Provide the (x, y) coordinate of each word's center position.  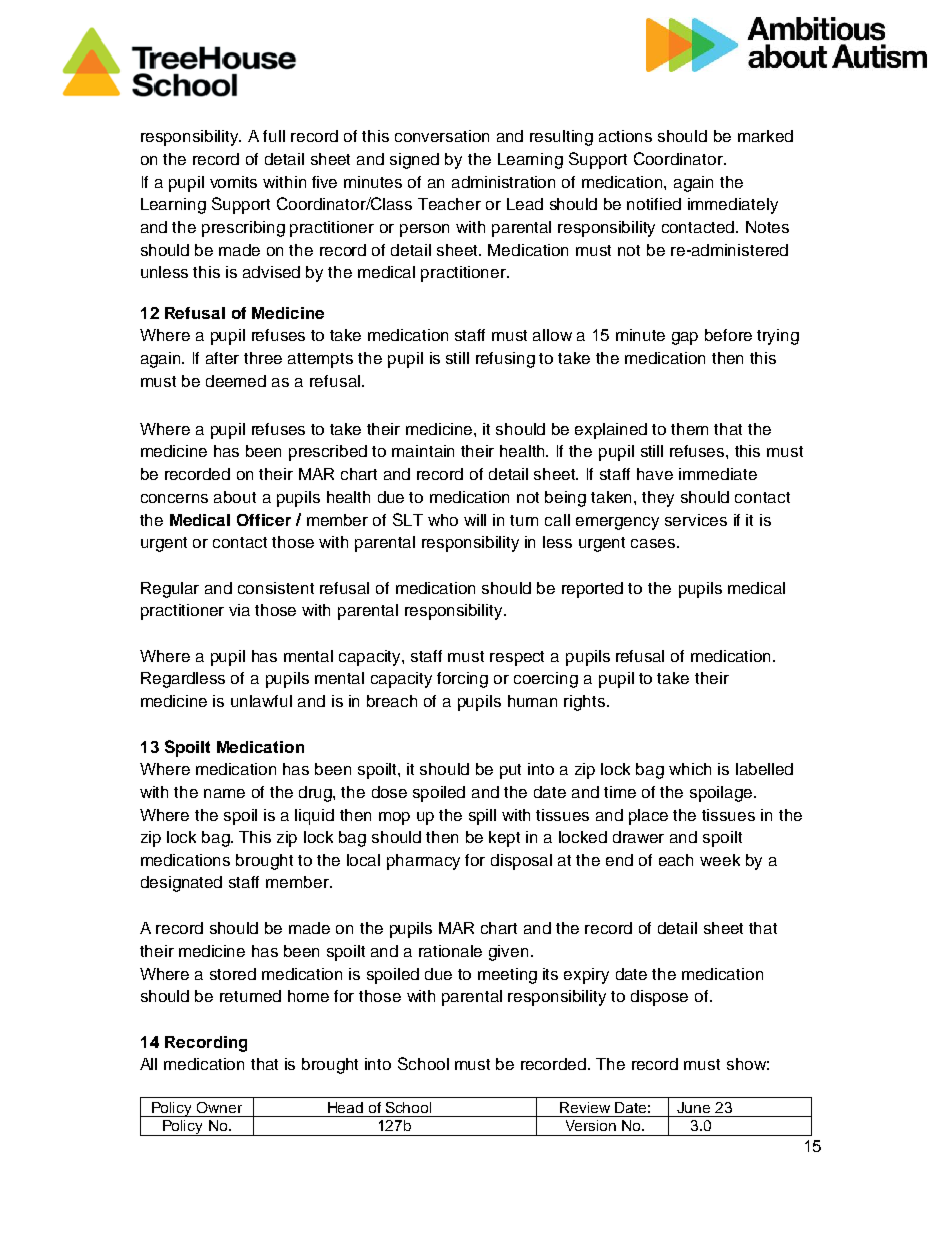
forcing (462, 680)
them (689, 429)
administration (503, 182)
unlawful (261, 701)
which (690, 769)
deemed (236, 381)
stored (233, 974)
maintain (423, 451)
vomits (233, 182)
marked (765, 136)
